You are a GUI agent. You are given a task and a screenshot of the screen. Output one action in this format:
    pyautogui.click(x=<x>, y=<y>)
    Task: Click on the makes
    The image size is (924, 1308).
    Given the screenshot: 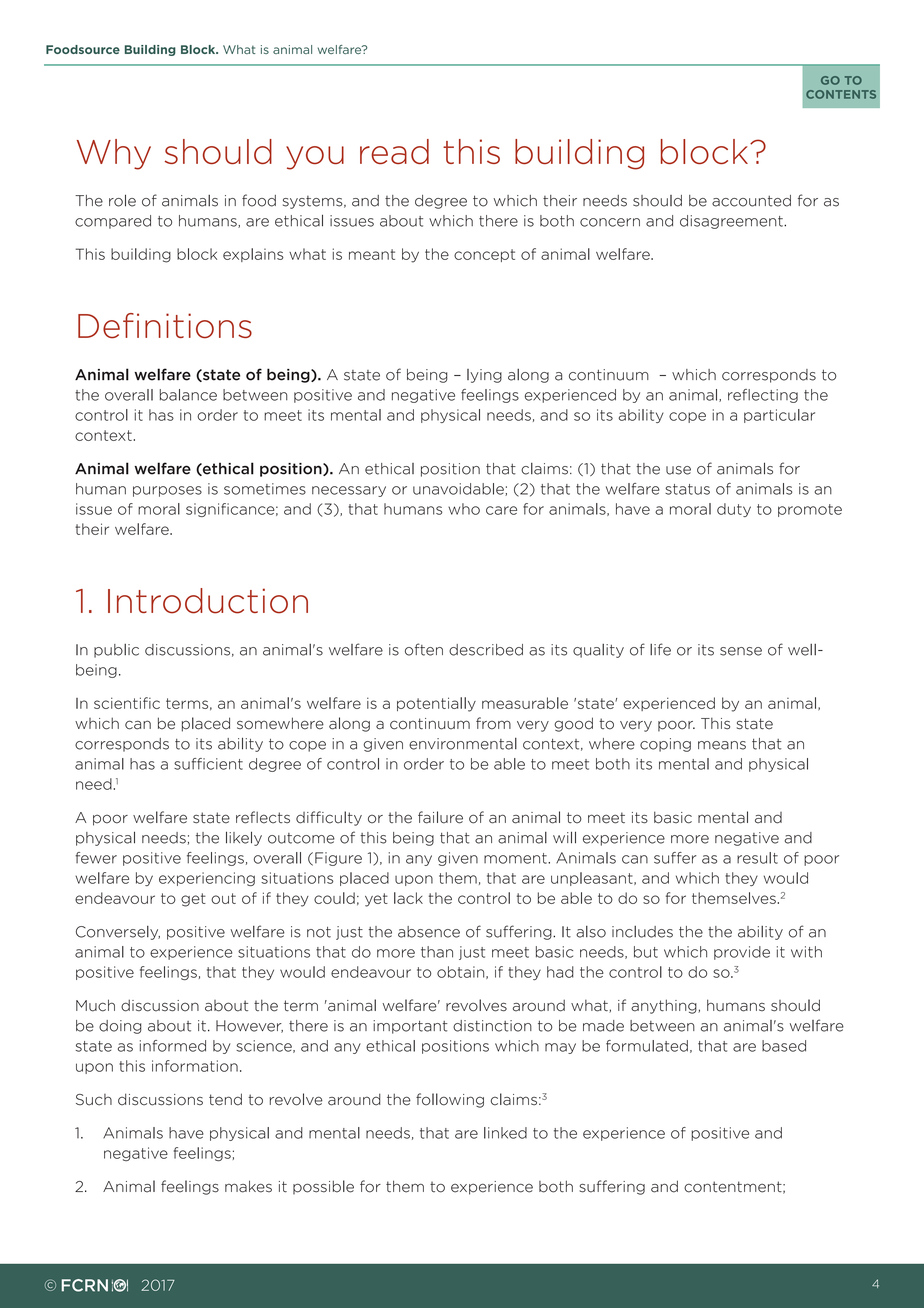 What is the action you would take?
    pyautogui.click(x=248, y=1186)
